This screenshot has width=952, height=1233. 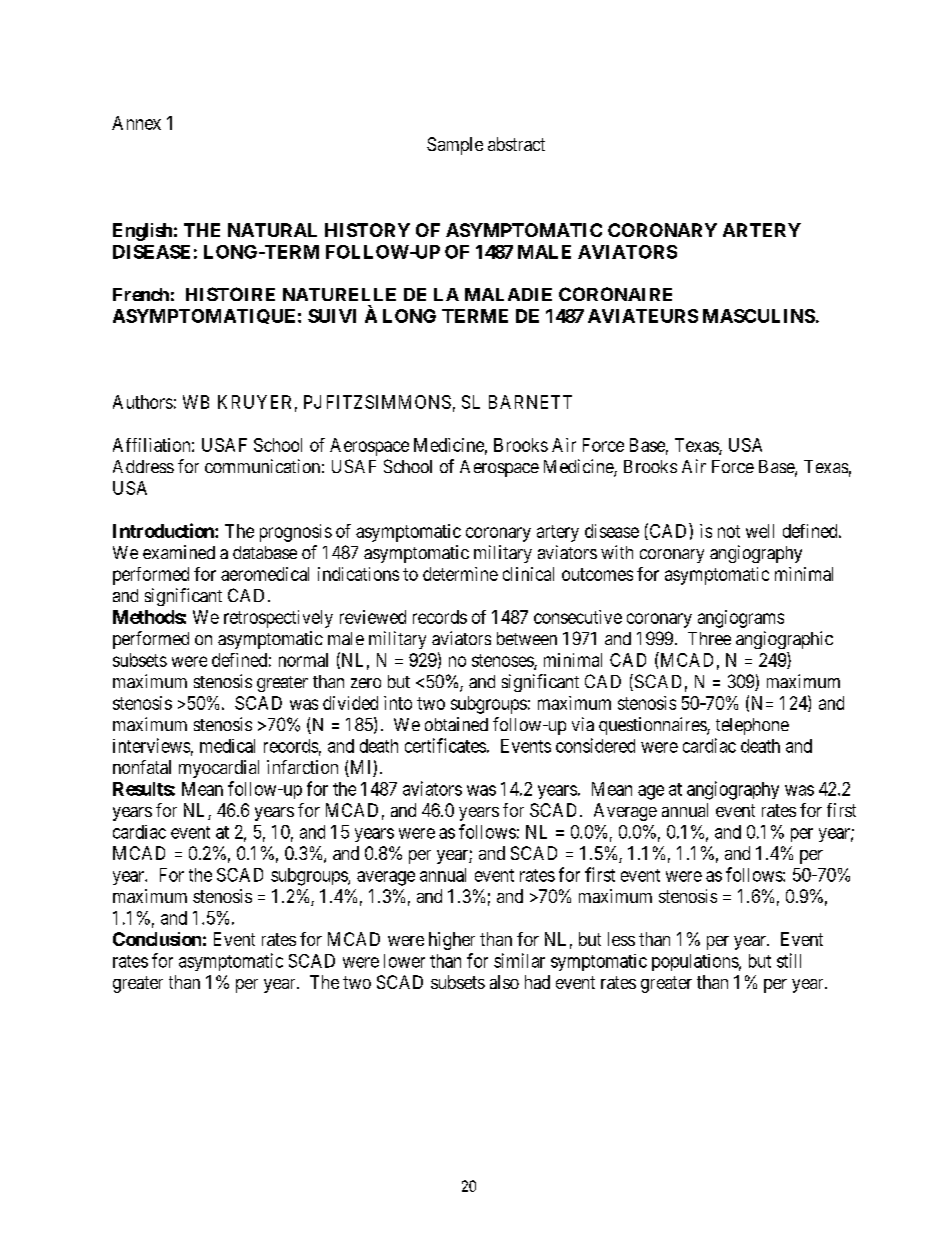 What do you see at coordinates (527, 638) in the screenshot?
I see `between` at bounding box center [527, 638].
